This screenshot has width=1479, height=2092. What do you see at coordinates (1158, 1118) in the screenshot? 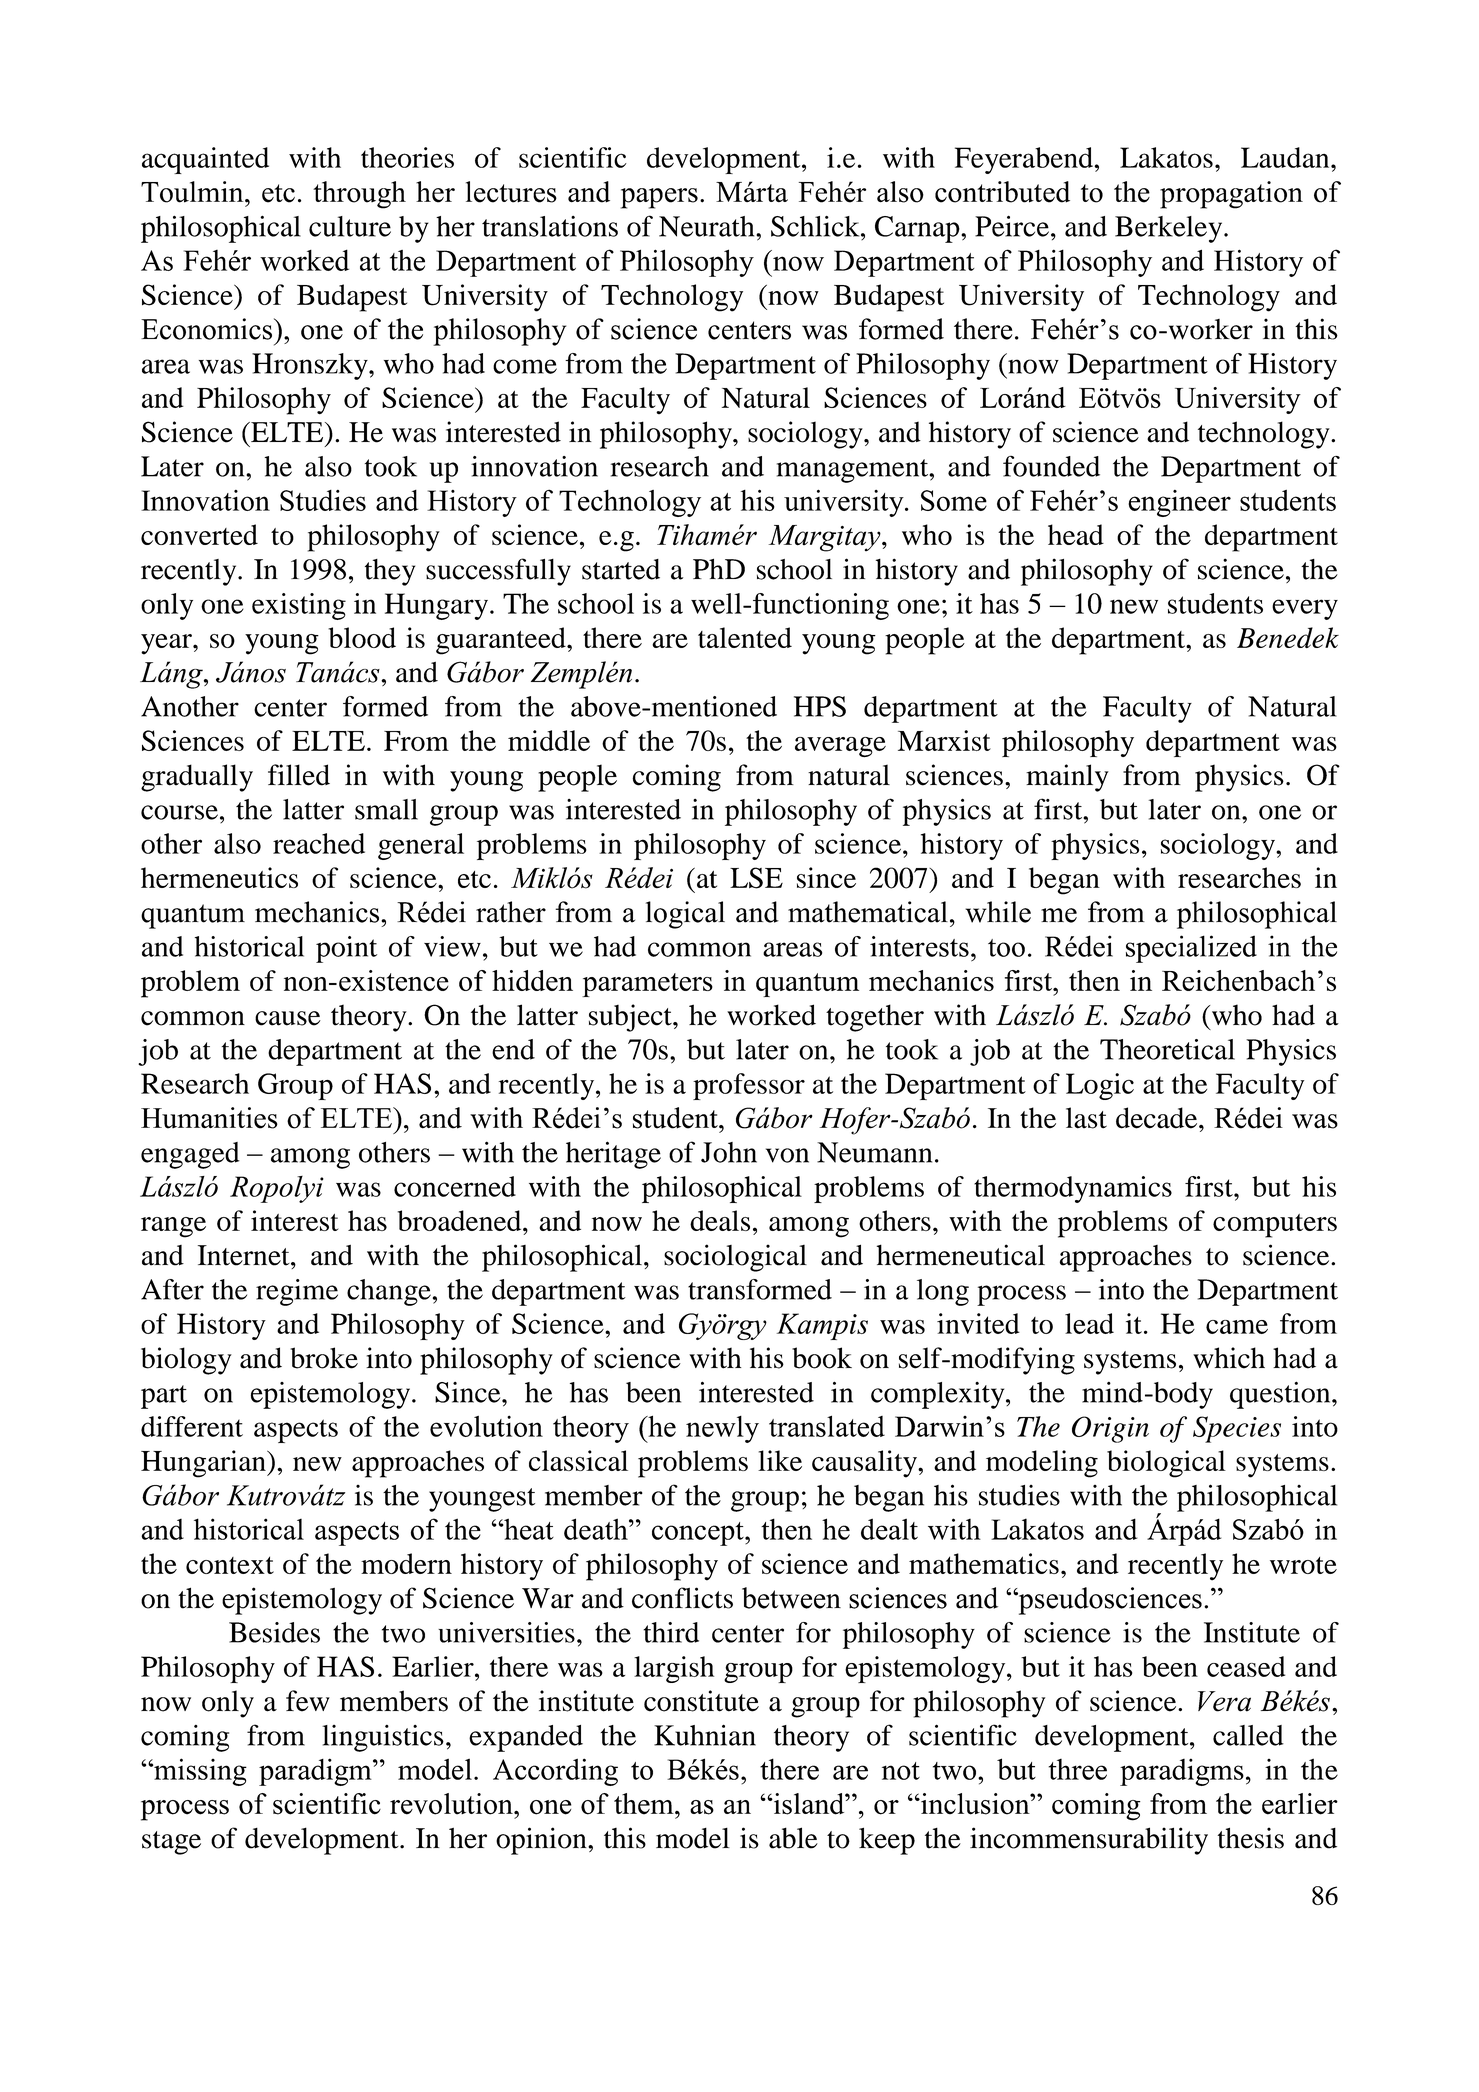
I see `decade` at bounding box center [1158, 1118].
